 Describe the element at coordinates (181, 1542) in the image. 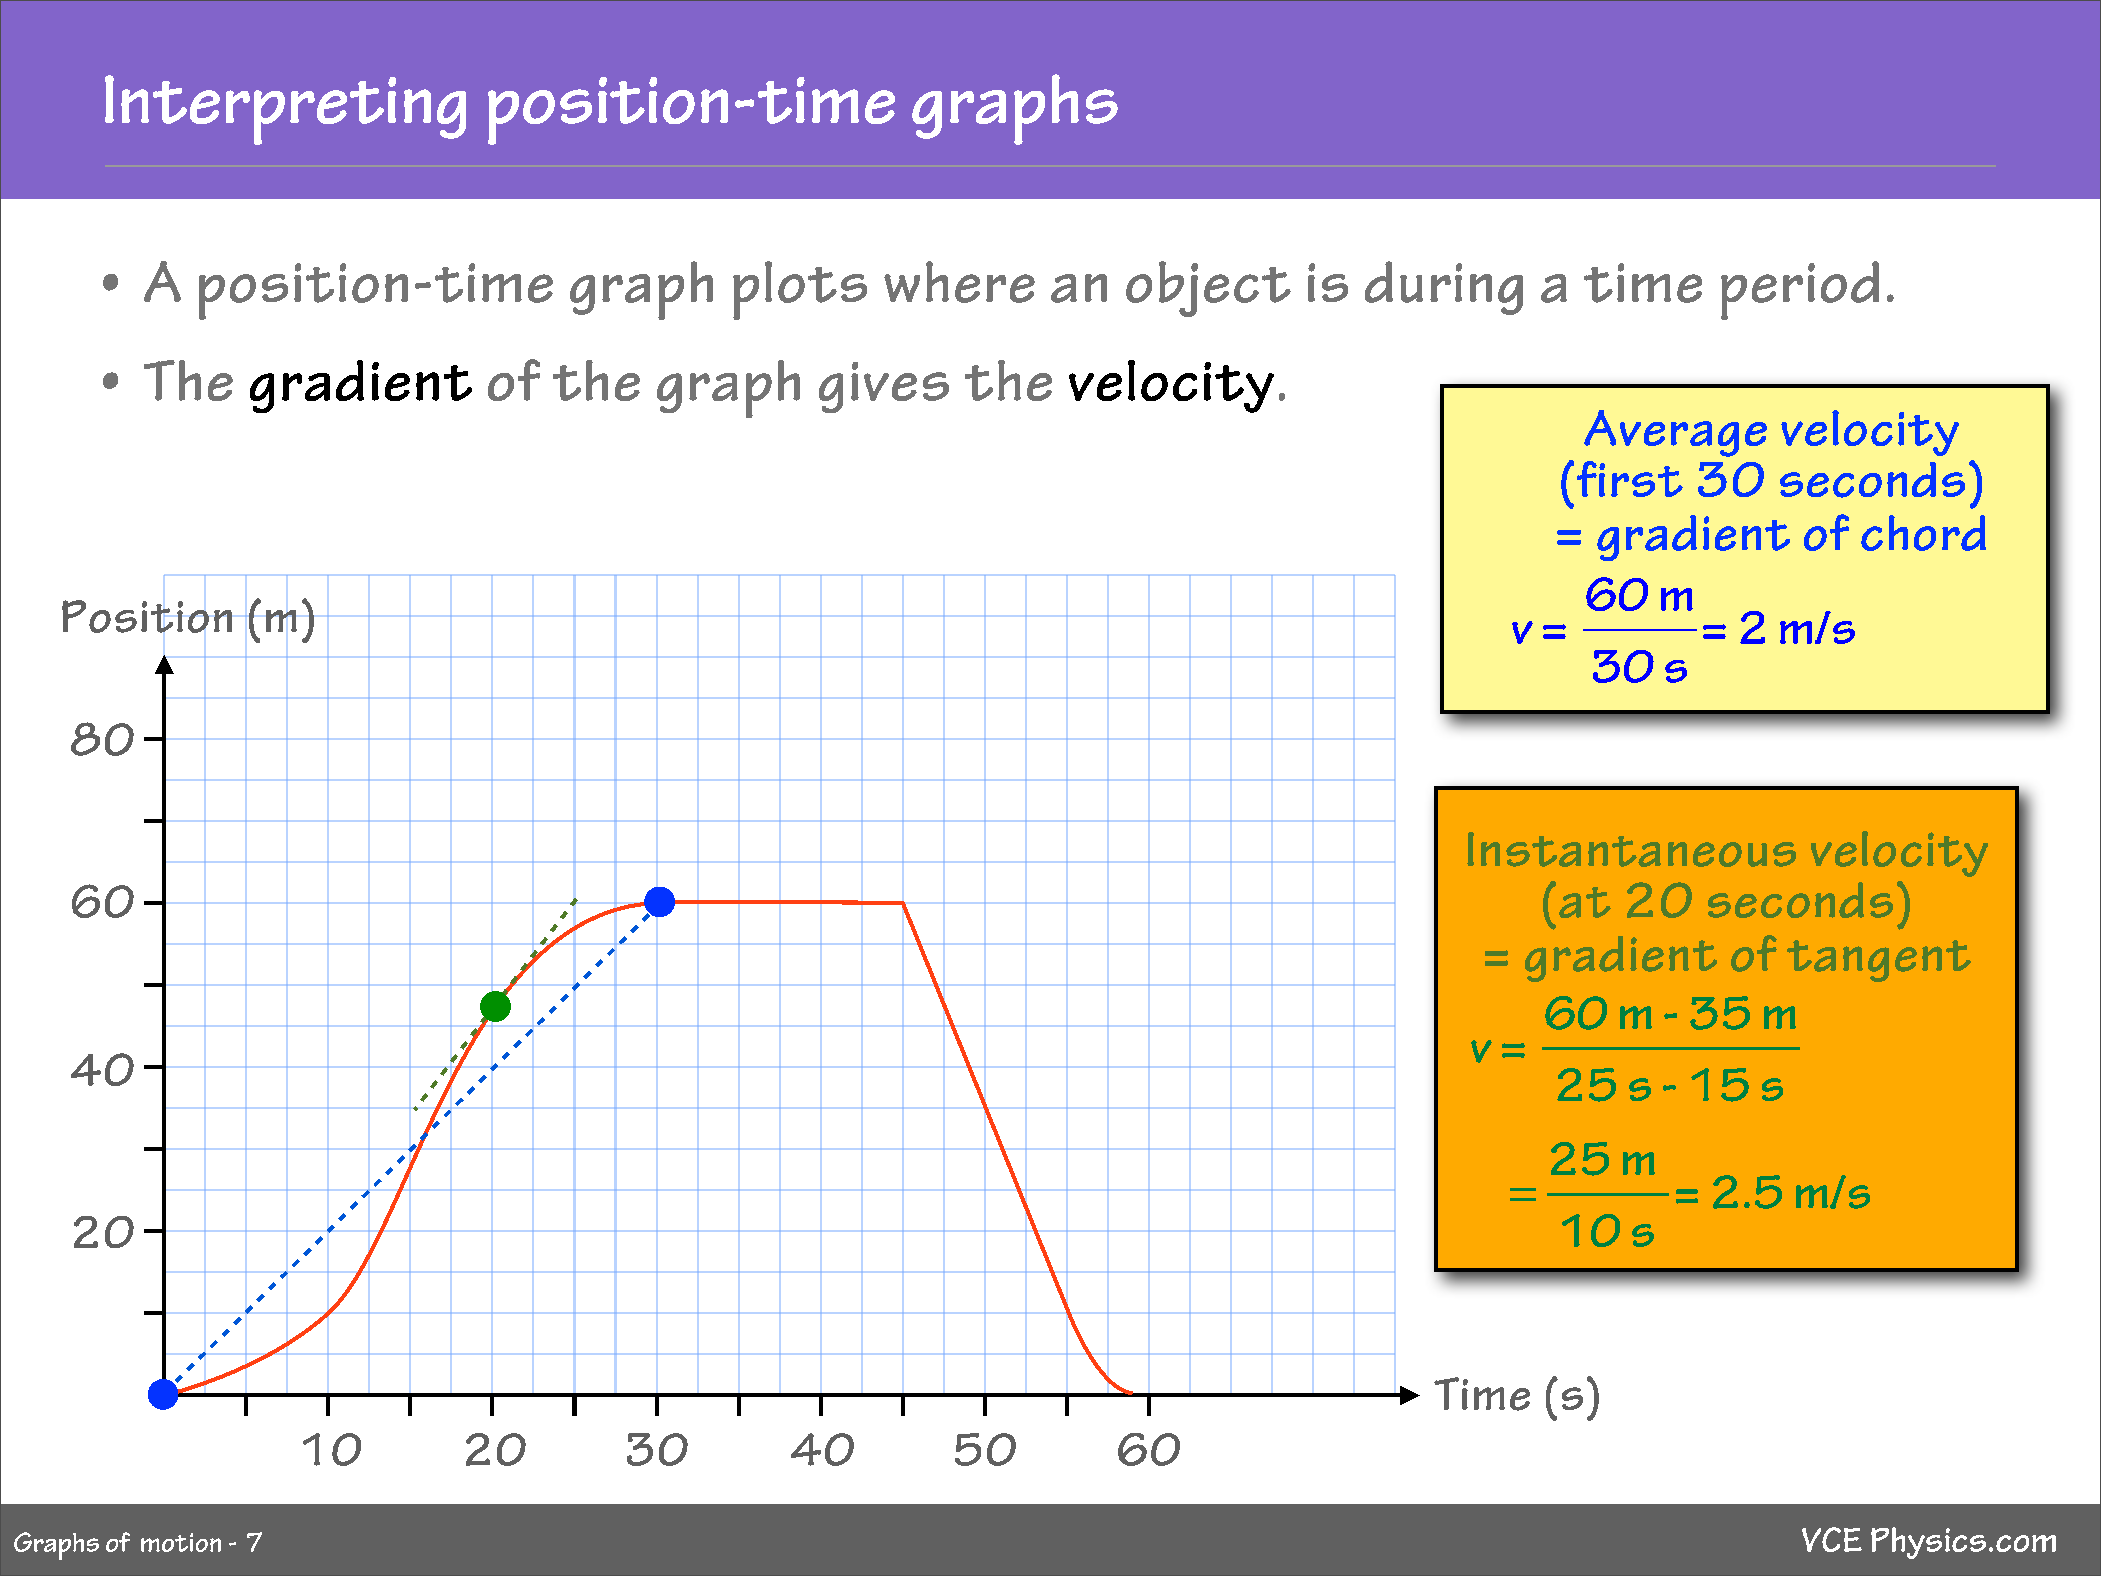

I see `motion` at that location.
